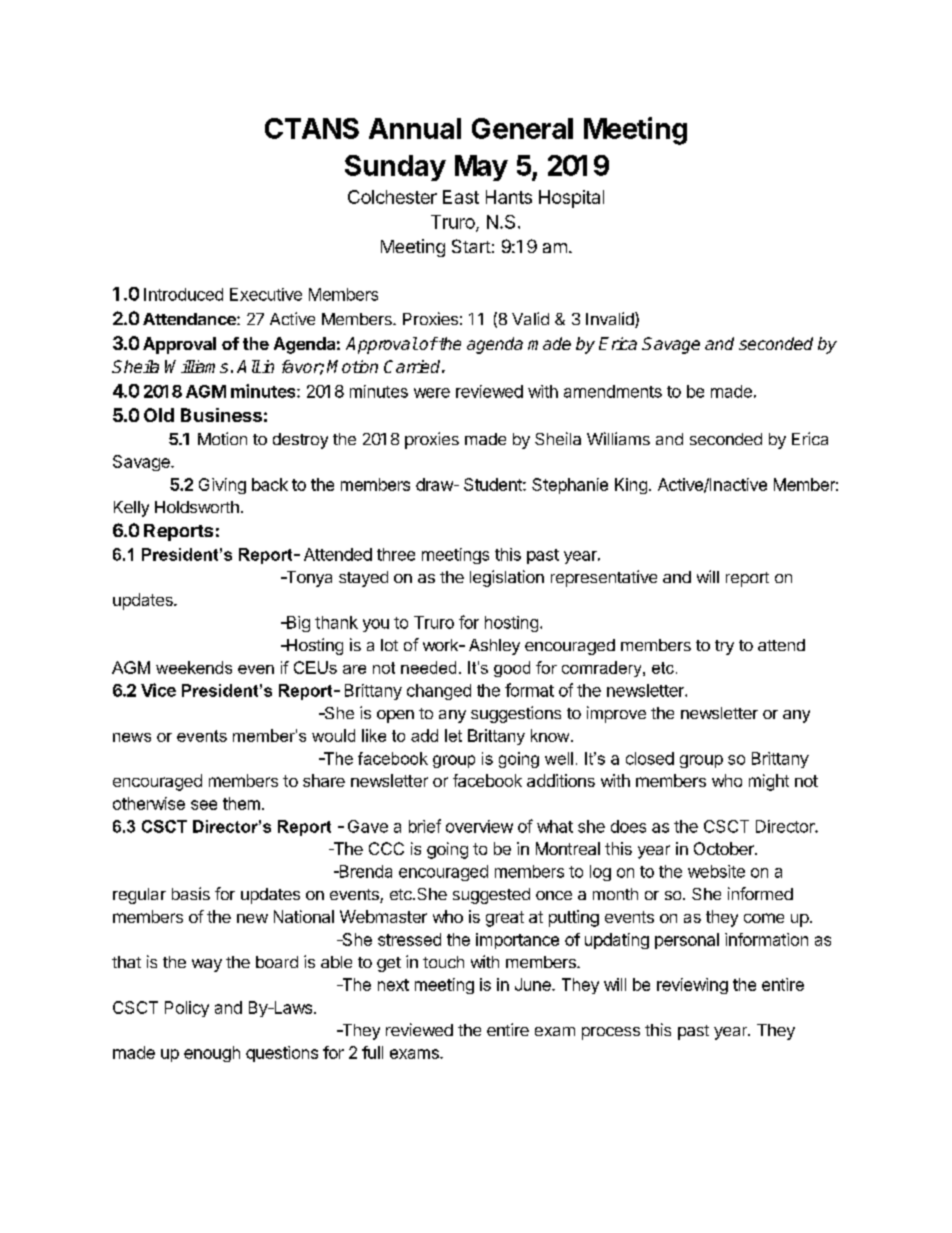 The height and width of the screenshot is (1233, 952). I want to click on next, so click(393, 985).
